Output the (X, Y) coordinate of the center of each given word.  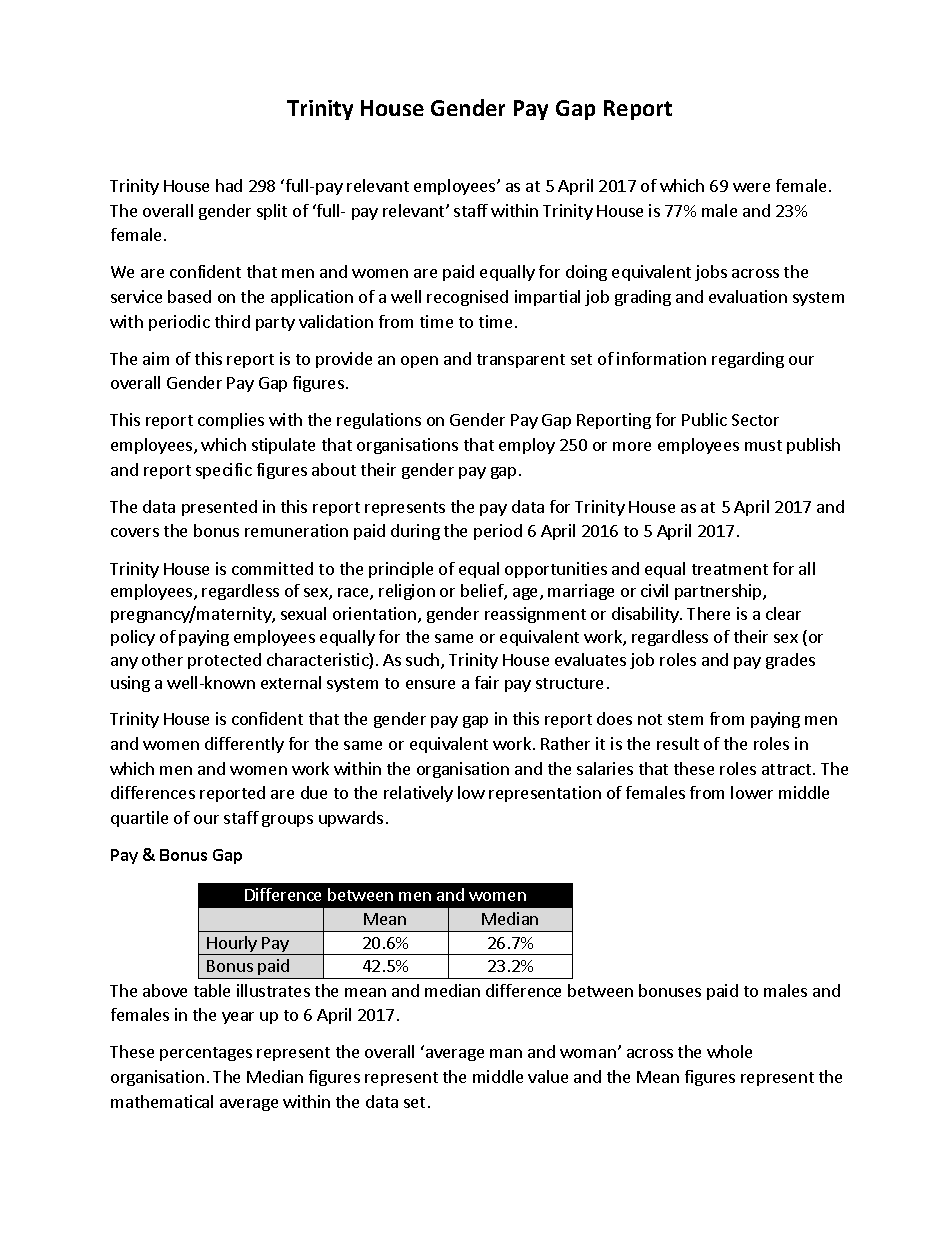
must (763, 445)
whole (729, 1051)
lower (752, 792)
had (229, 185)
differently (244, 745)
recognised (467, 298)
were (751, 187)
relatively (418, 794)
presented (219, 508)
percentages (206, 1054)
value (548, 1076)
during (415, 532)
